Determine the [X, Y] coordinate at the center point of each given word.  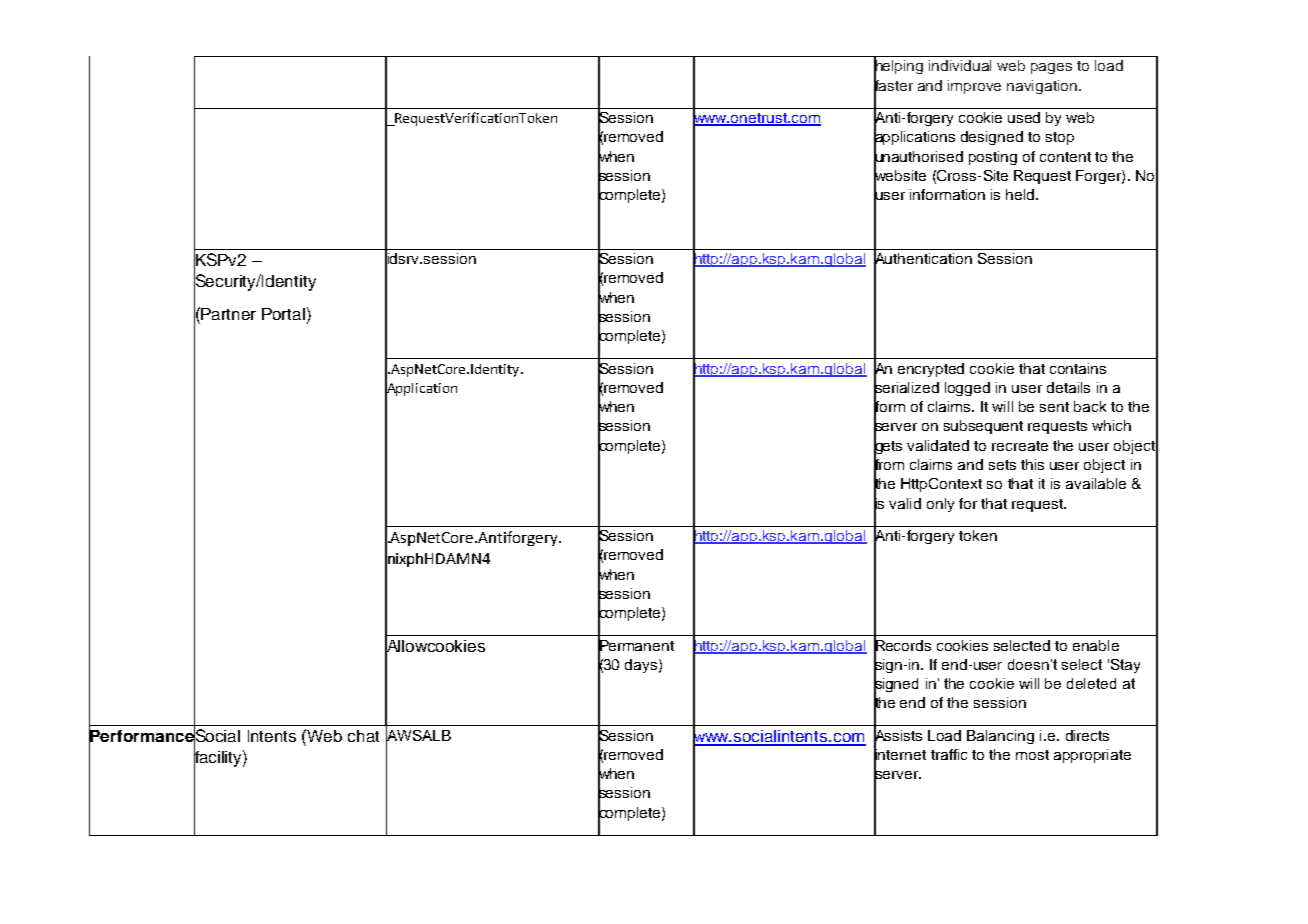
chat [363, 736]
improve [974, 87]
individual [960, 65]
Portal [283, 314]
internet [900, 754]
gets [888, 447]
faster [893, 85]
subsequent [983, 427]
